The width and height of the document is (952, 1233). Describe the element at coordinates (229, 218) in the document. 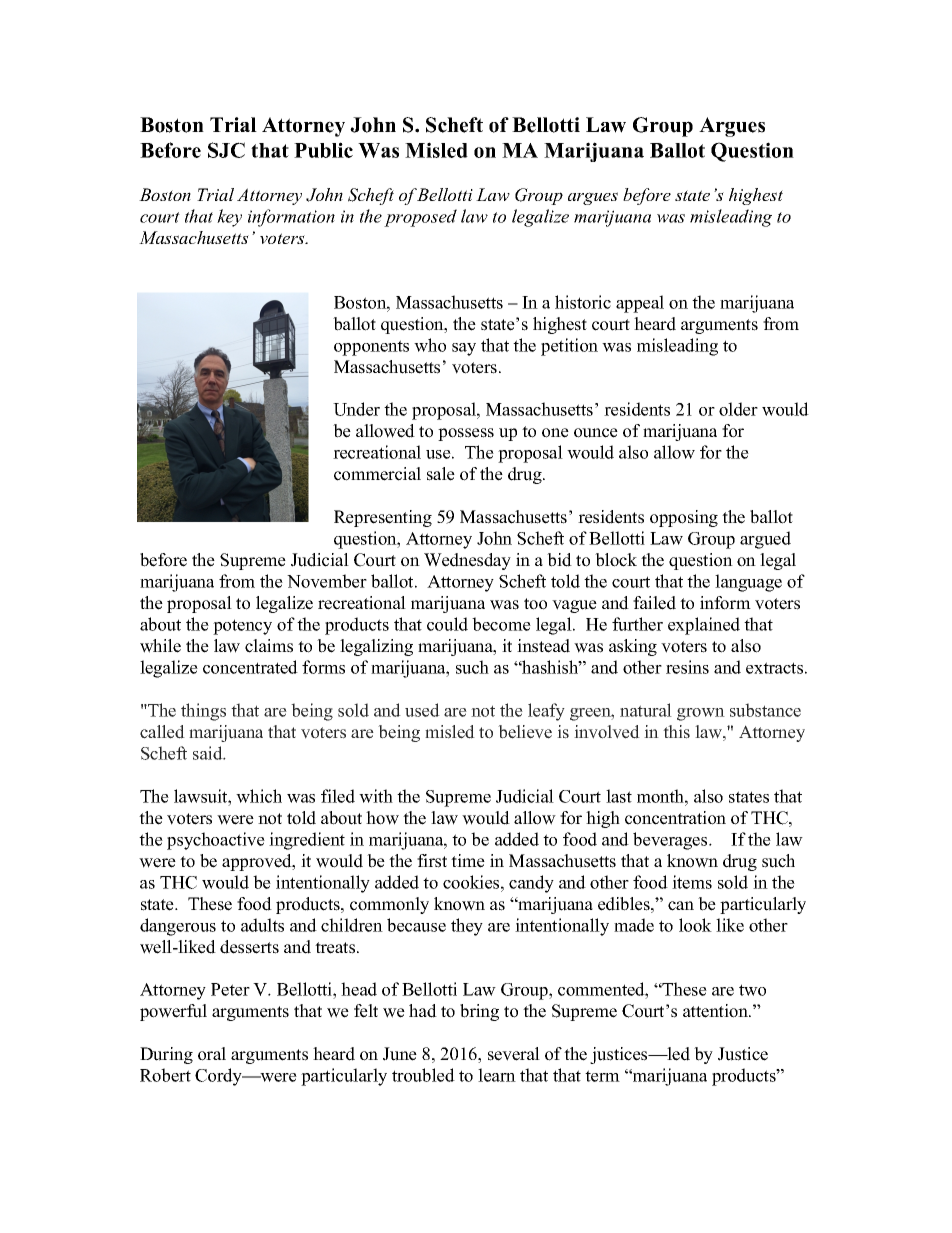

I see `key` at that location.
